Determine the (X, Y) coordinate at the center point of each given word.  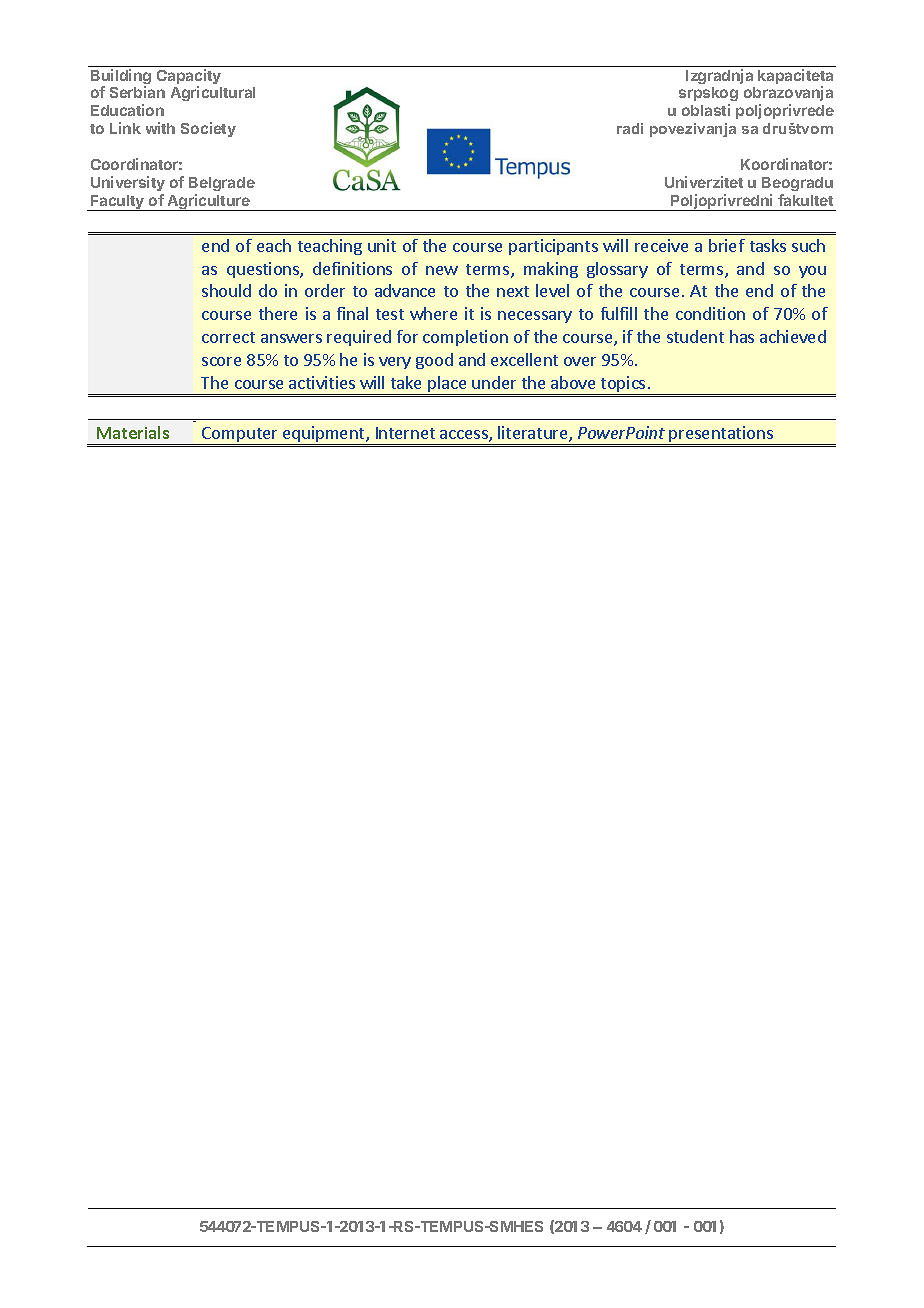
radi (630, 128)
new (442, 270)
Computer (240, 436)
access (465, 436)
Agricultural (213, 93)
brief (727, 245)
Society (208, 129)
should (226, 290)
